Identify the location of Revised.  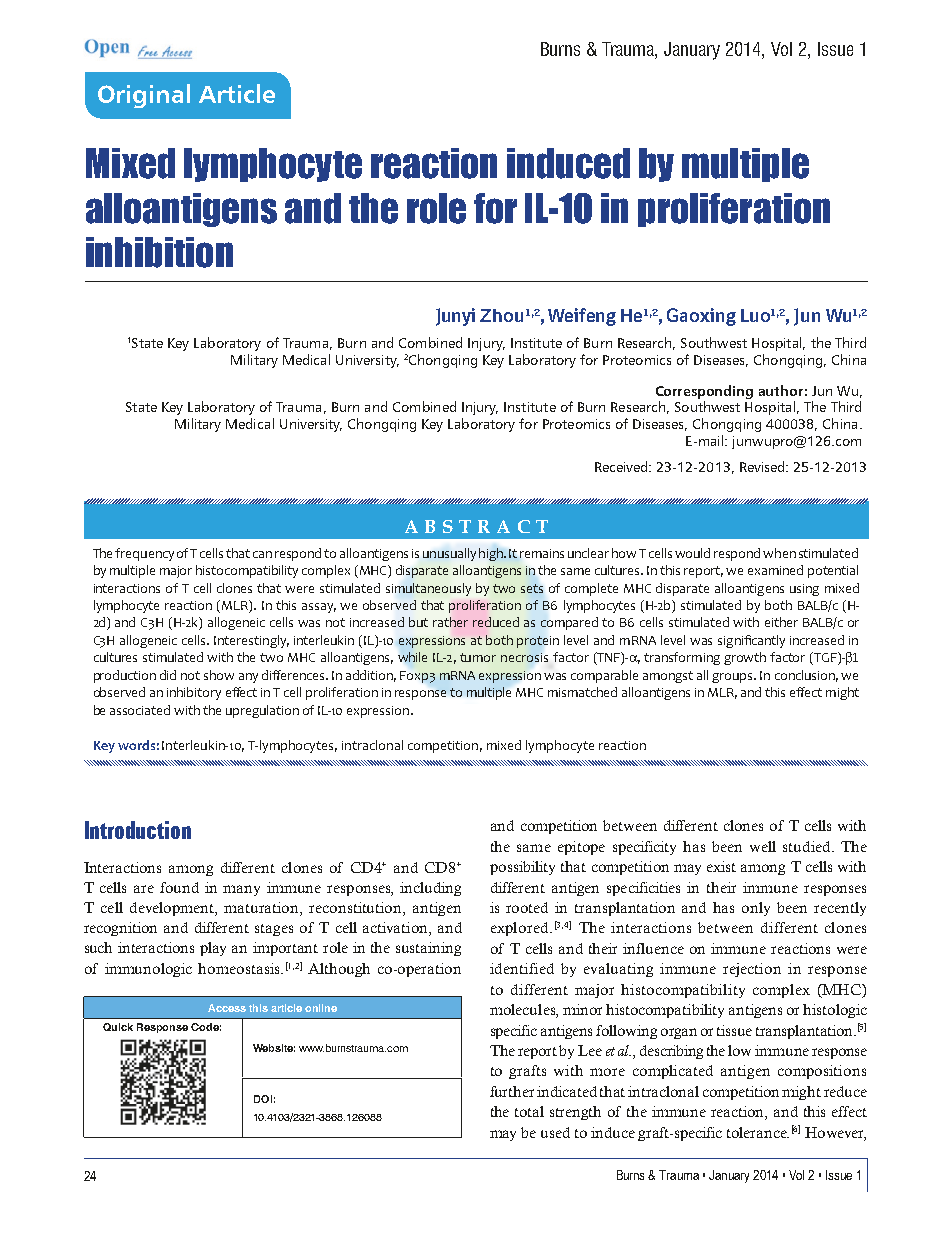
(763, 466).
